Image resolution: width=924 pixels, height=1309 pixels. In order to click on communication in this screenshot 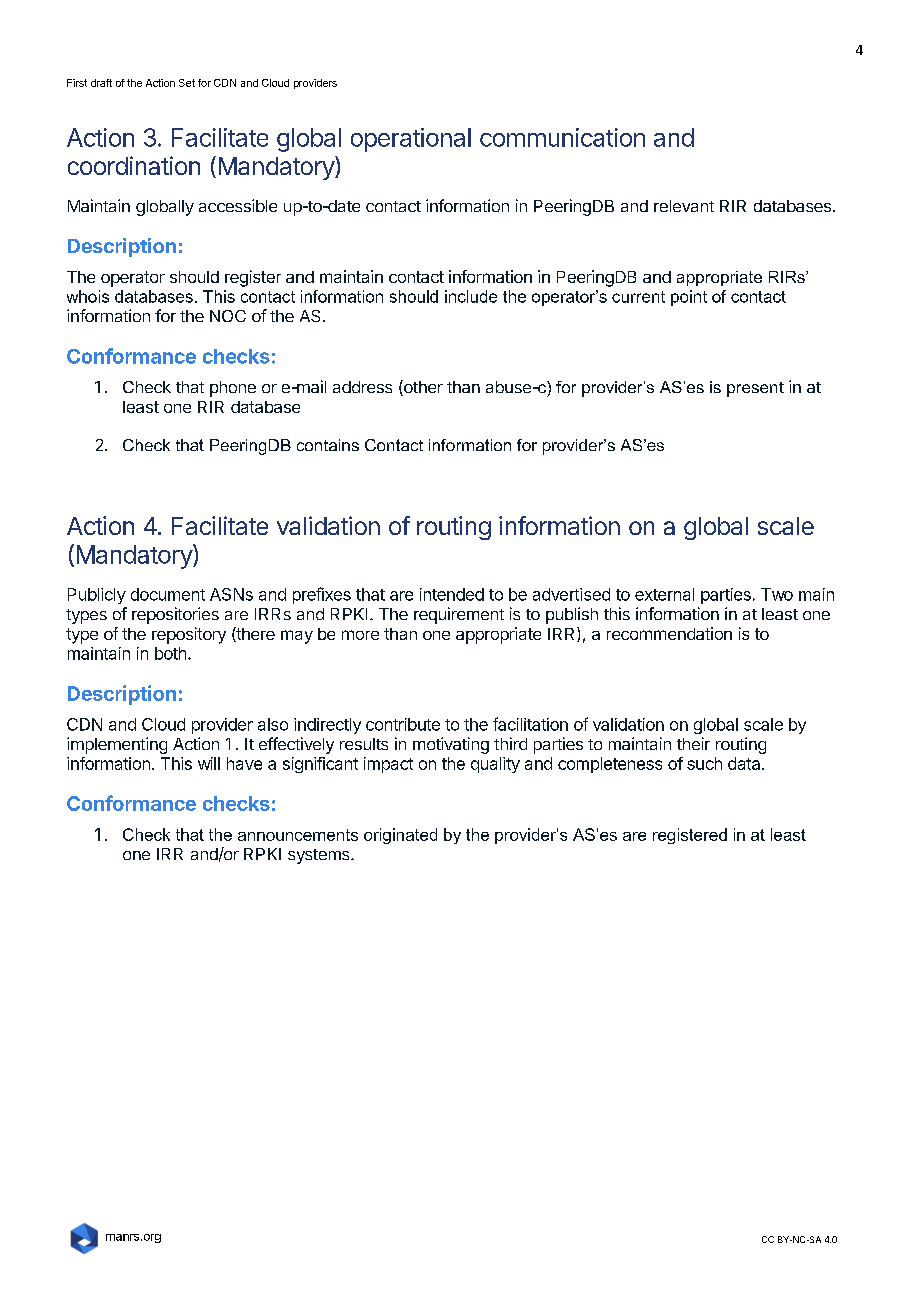, I will do `click(562, 137)`.
